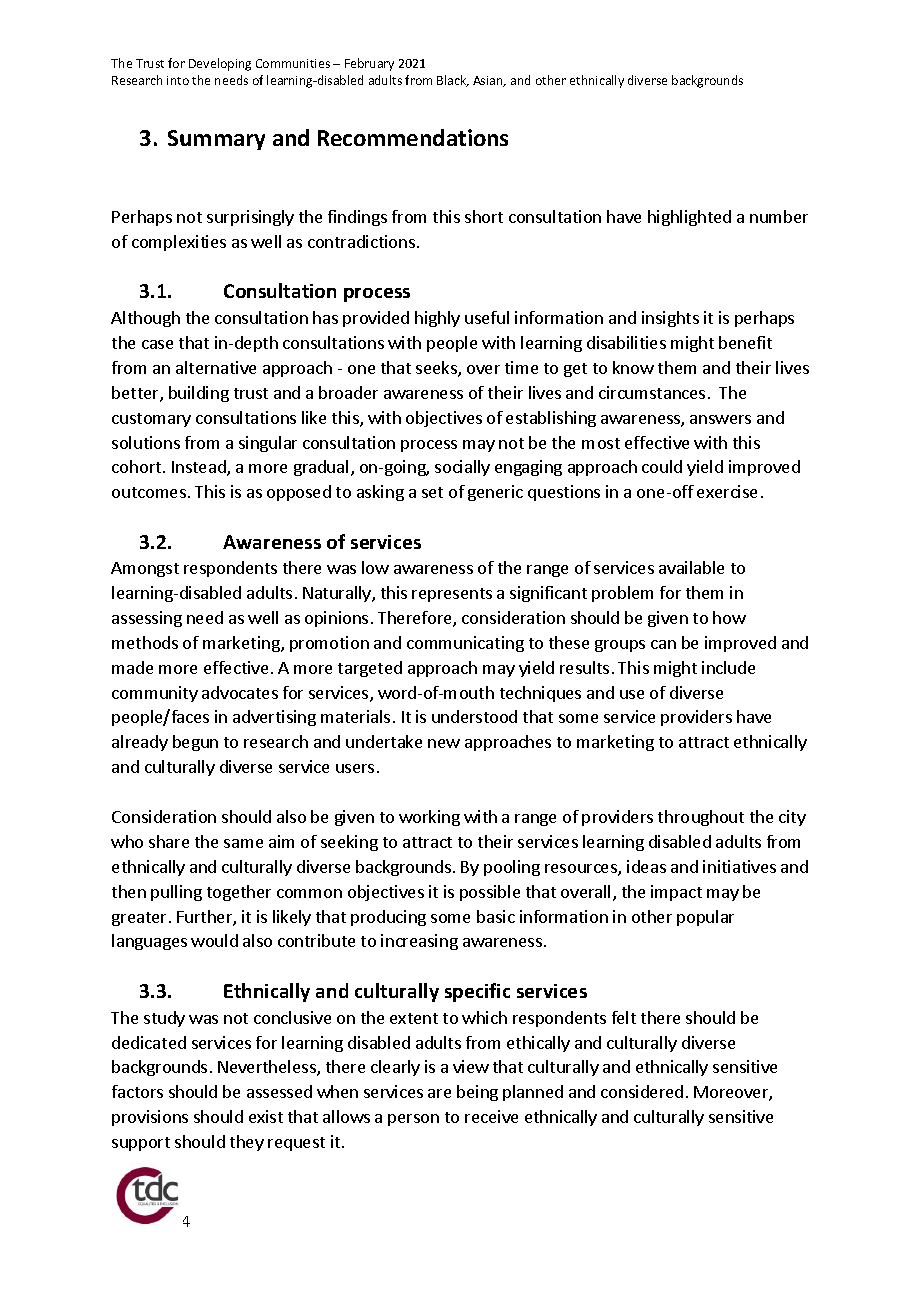 This image has height=1308, width=924. What do you see at coordinates (452, 595) in the image?
I see `represents` at bounding box center [452, 595].
